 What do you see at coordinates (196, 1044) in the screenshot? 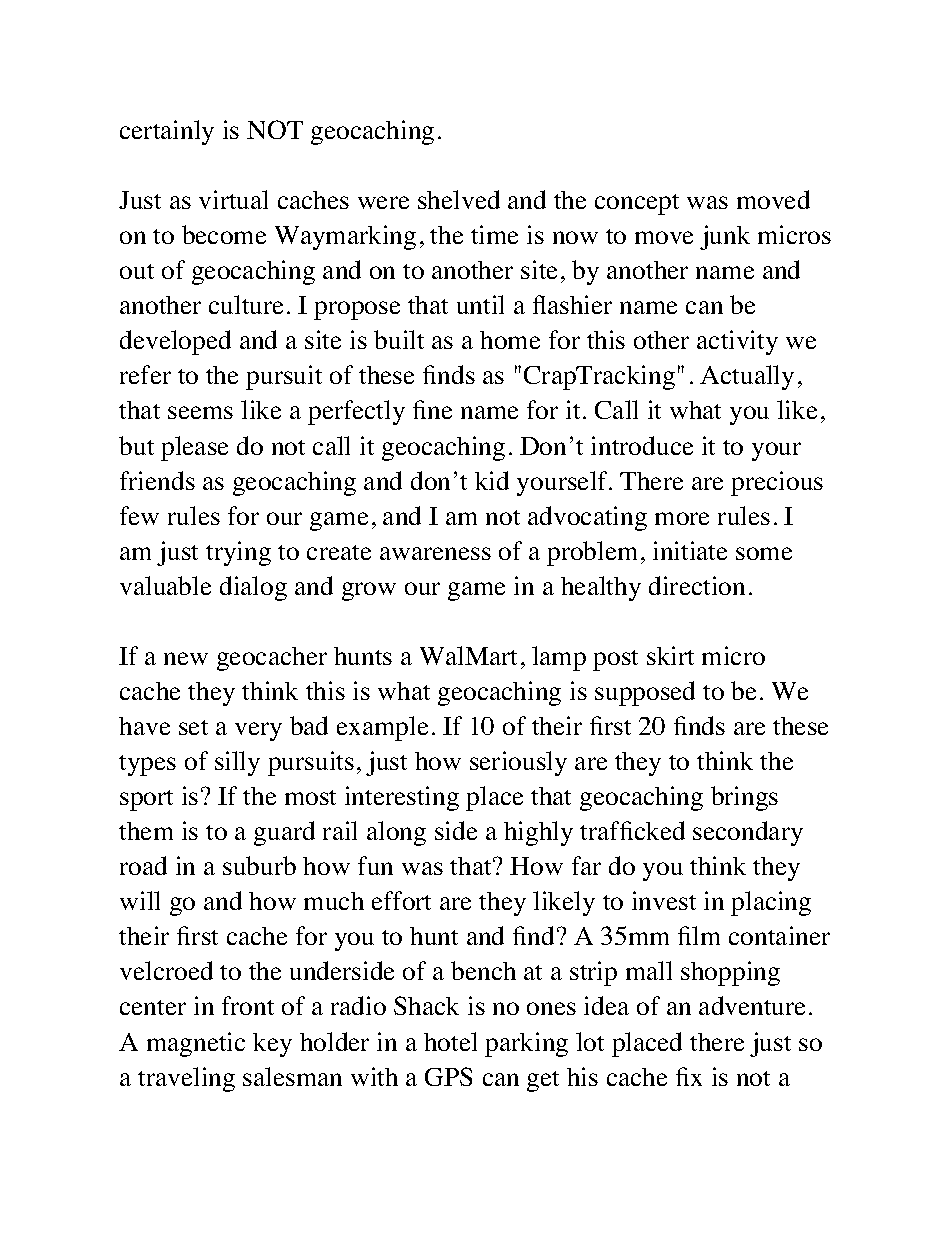
I see `magnetic` at bounding box center [196, 1044].
